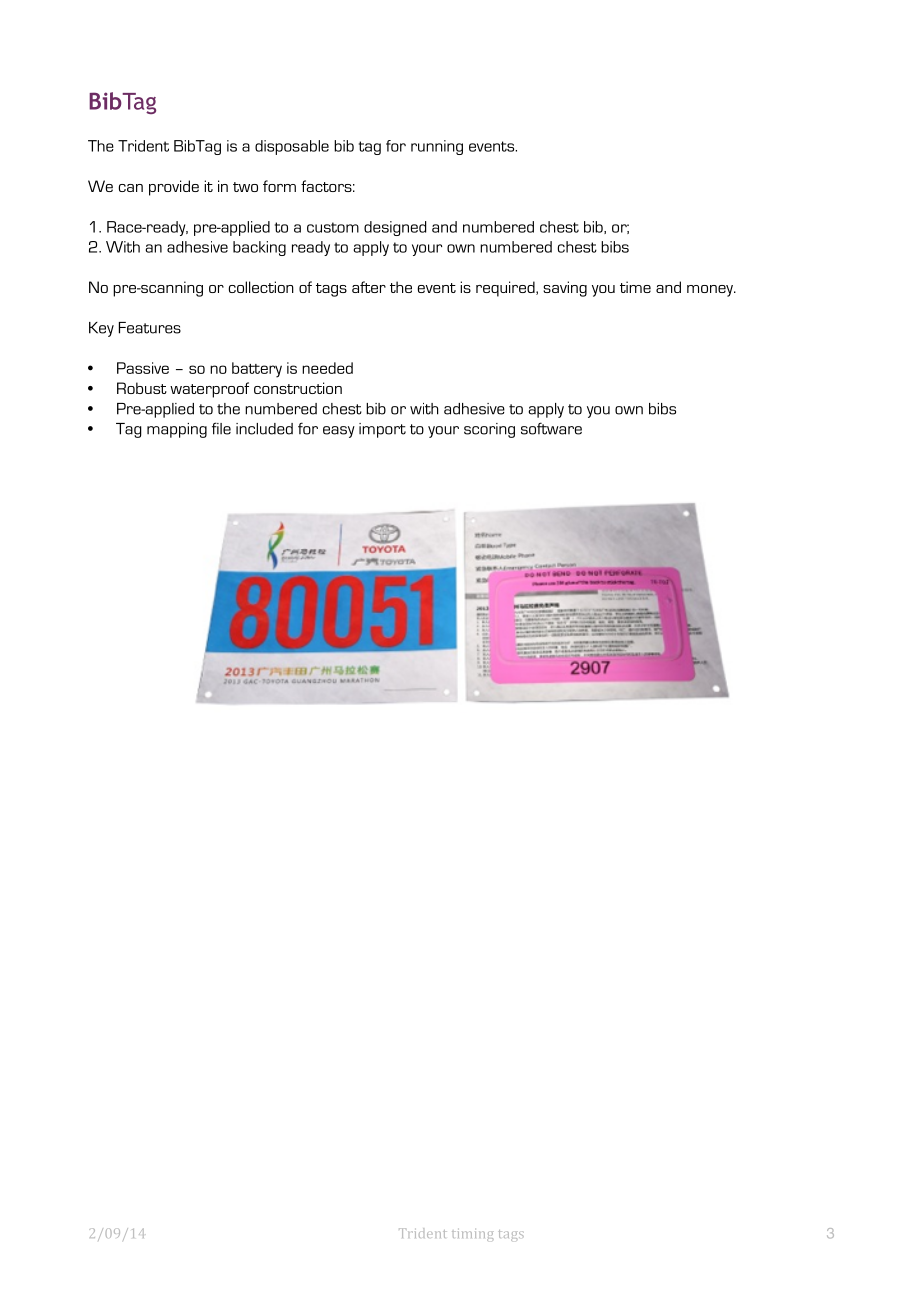  I want to click on after, so click(369, 287).
